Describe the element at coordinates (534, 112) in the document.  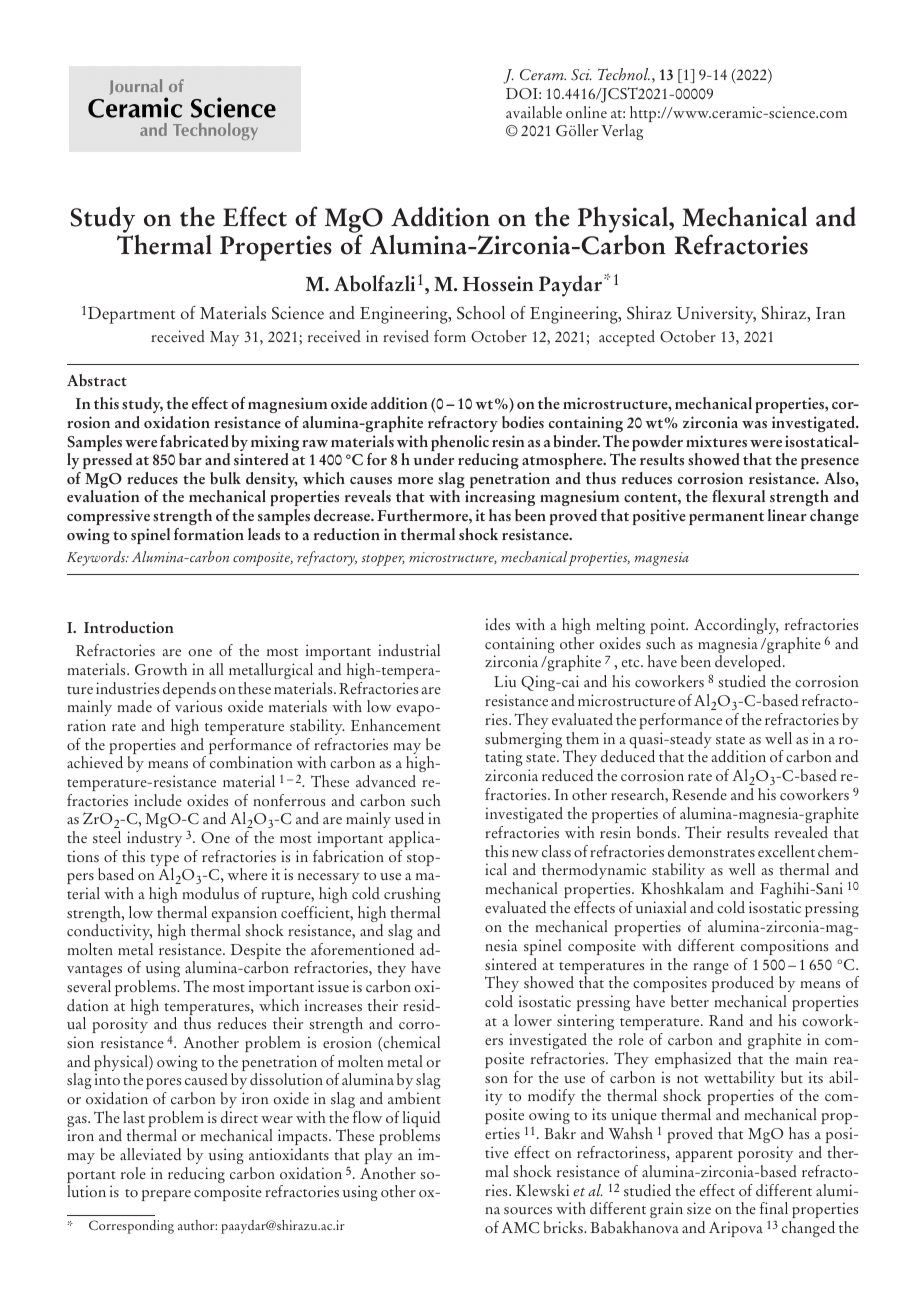
I see `available` at that location.
